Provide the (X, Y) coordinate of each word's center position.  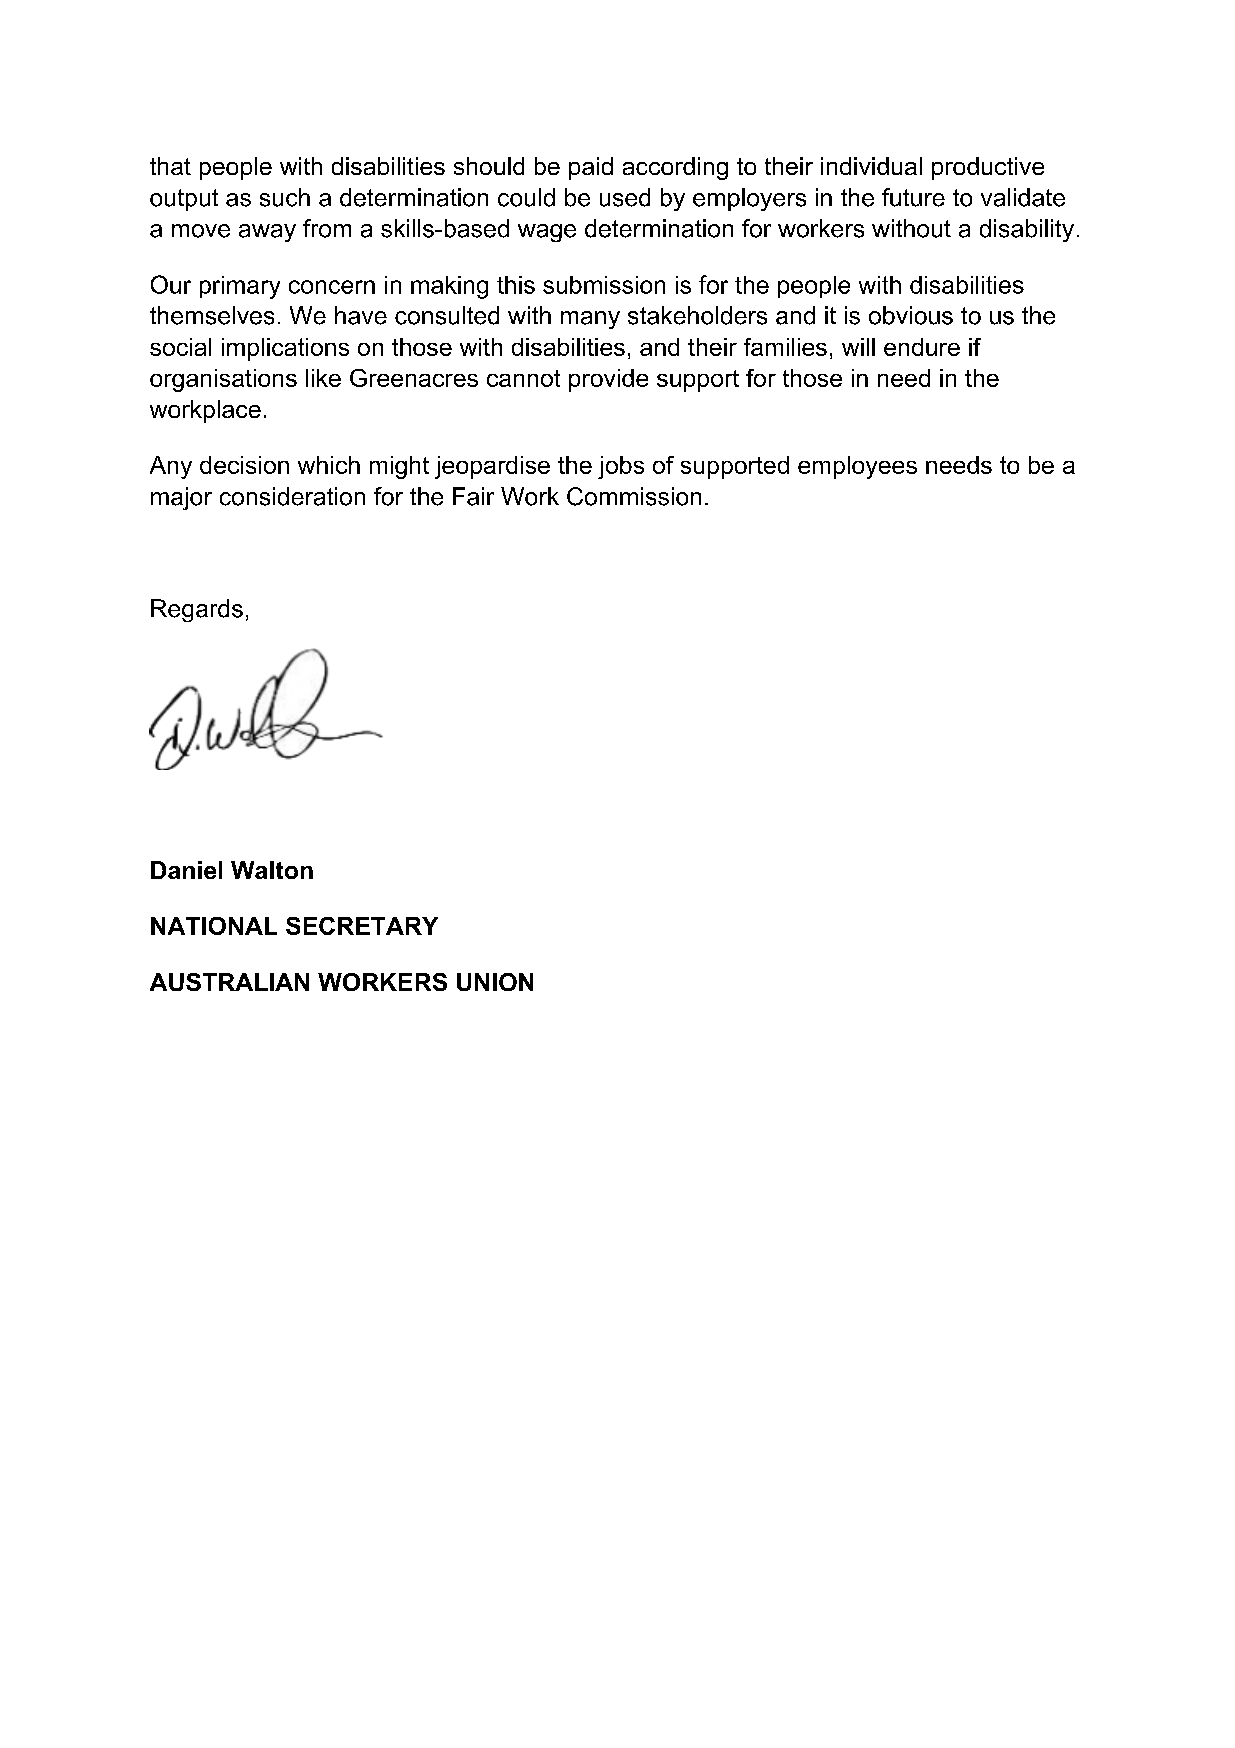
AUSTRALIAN (229, 982)
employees (857, 467)
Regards (197, 610)
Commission (634, 496)
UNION (495, 982)
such (285, 197)
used (625, 197)
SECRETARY (362, 926)
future (913, 197)
